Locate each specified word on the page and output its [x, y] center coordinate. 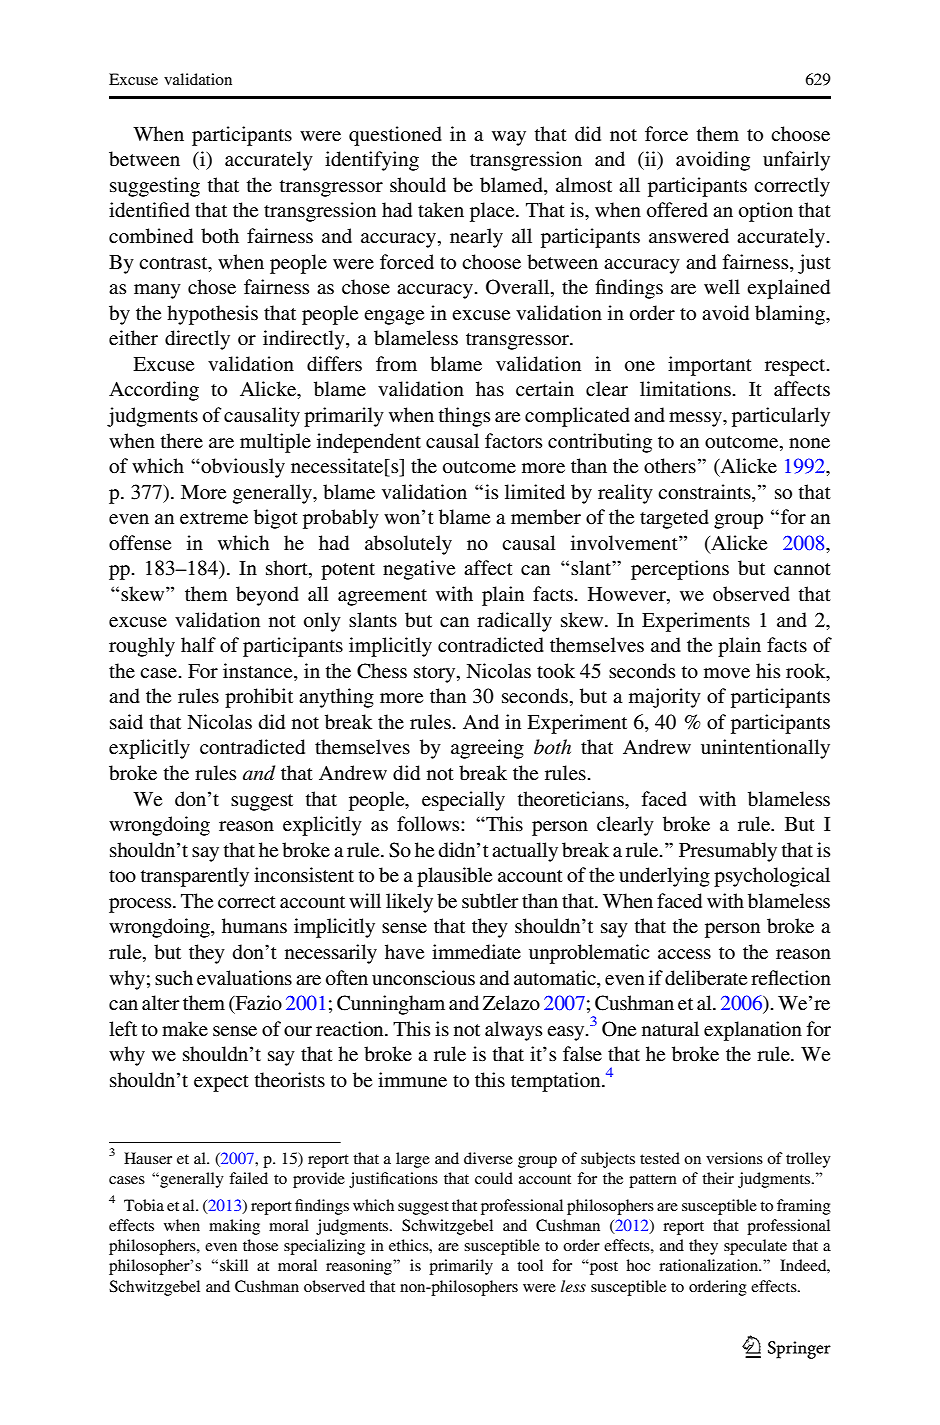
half [198, 644]
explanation [753, 1031]
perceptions [680, 570]
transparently [195, 877]
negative [419, 570]
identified [149, 209]
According [154, 391]
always [513, 1031]
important [710, 366]
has [490, 388]
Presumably [728, 852]
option [766, 212]
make [185, 1028]
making [234, 1227]
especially [463, 801]
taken [441, 209]
